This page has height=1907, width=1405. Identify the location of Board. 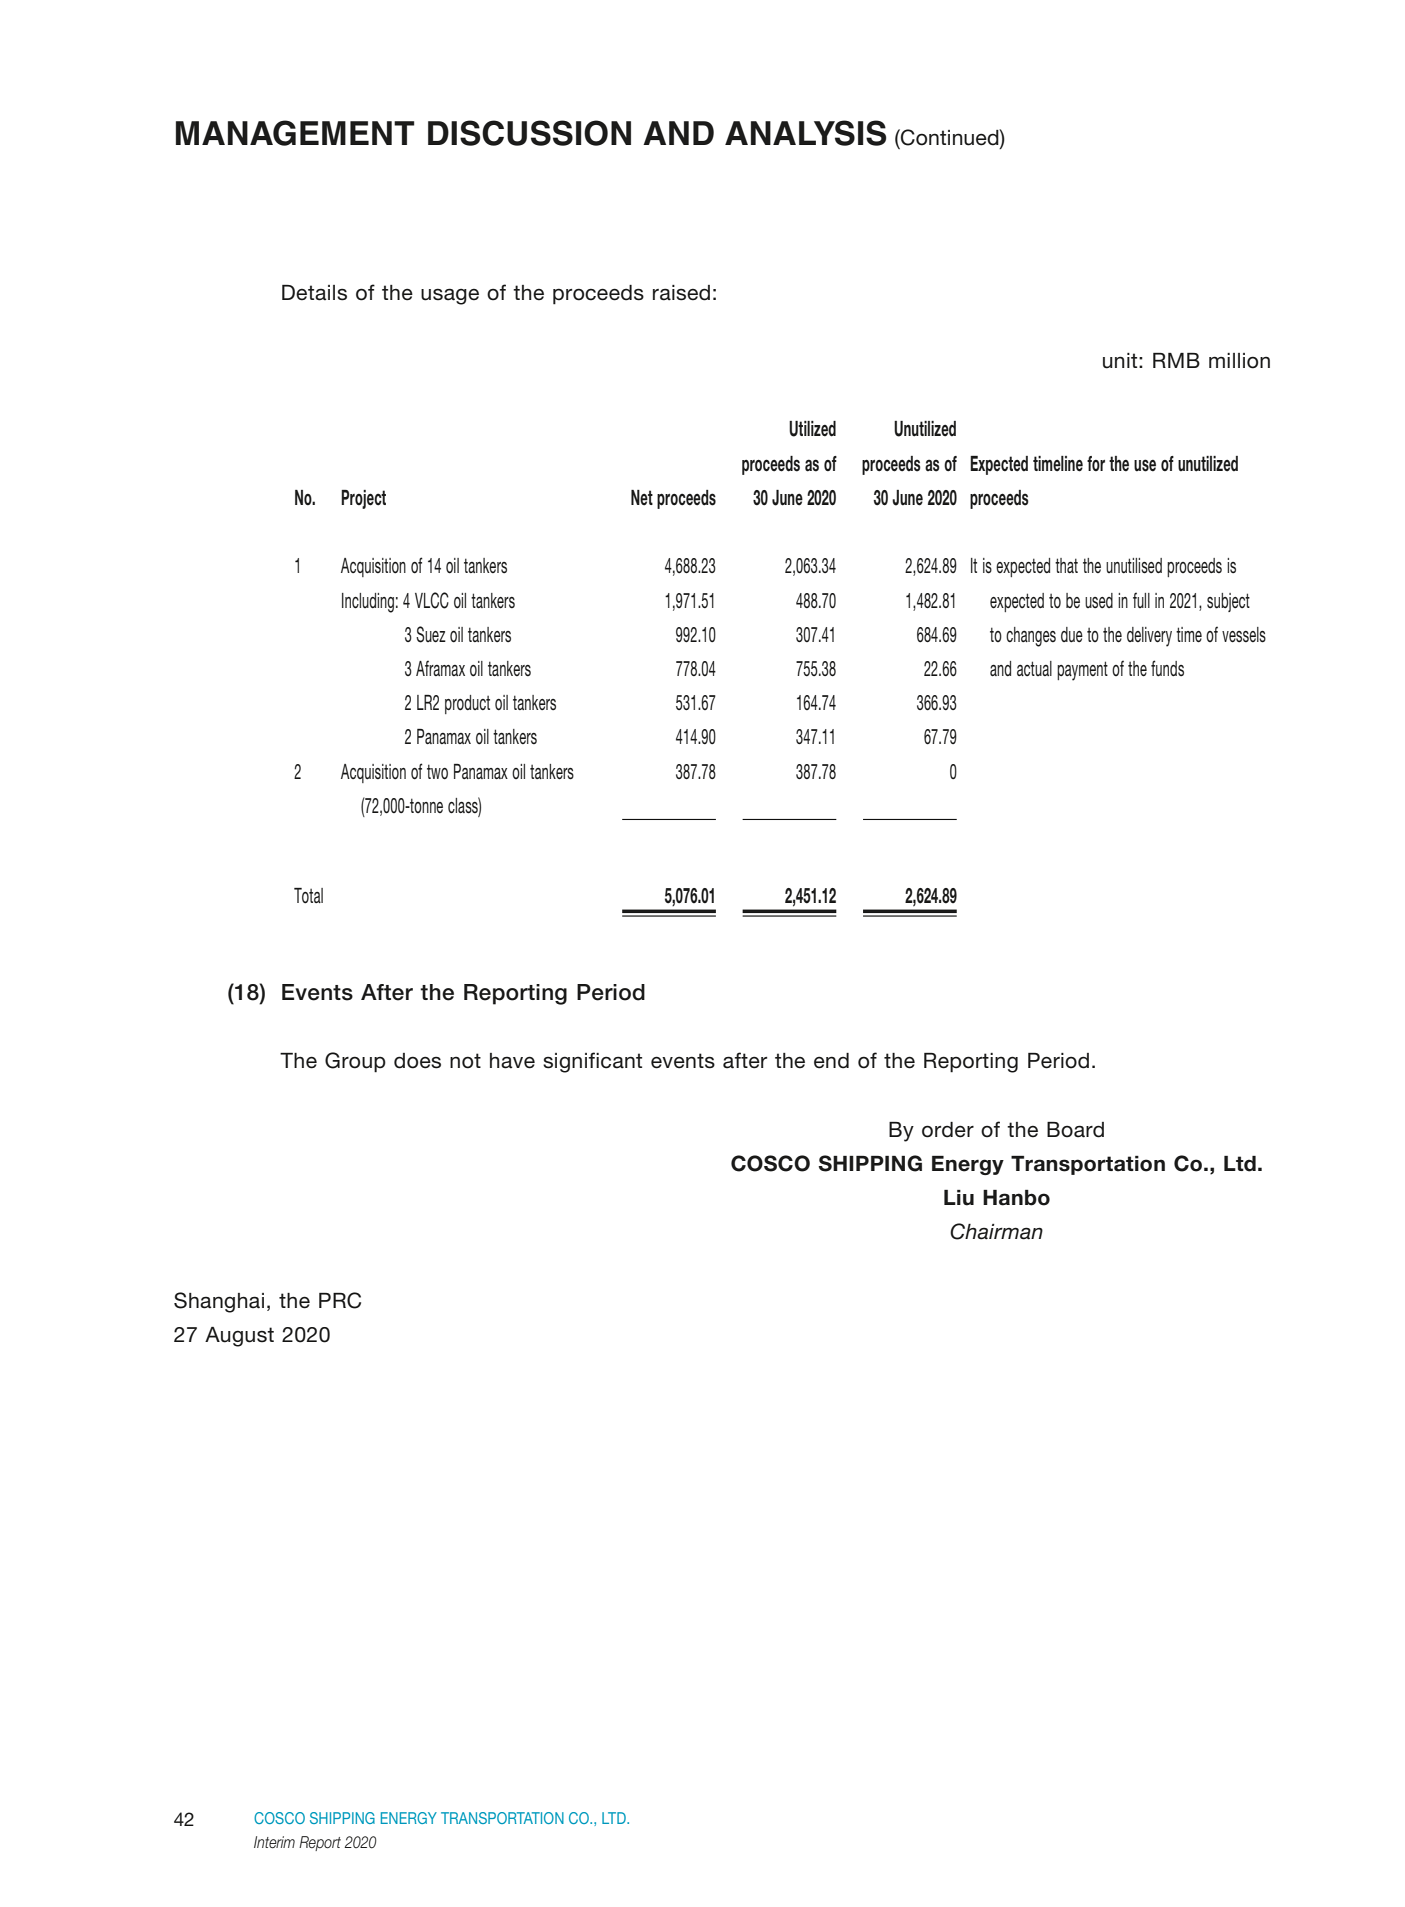
(1075, 1130).
